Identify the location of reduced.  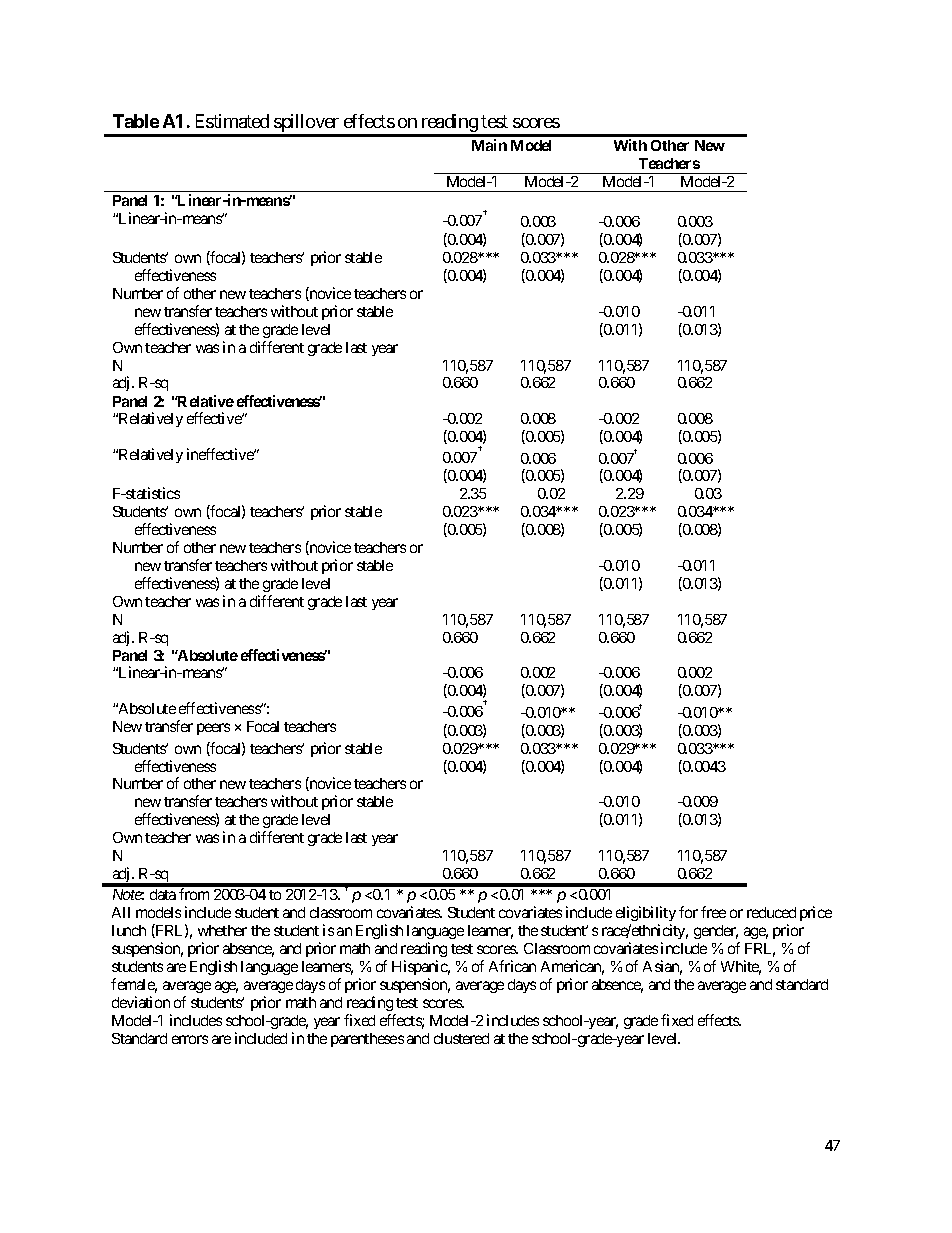
(771, 912).
